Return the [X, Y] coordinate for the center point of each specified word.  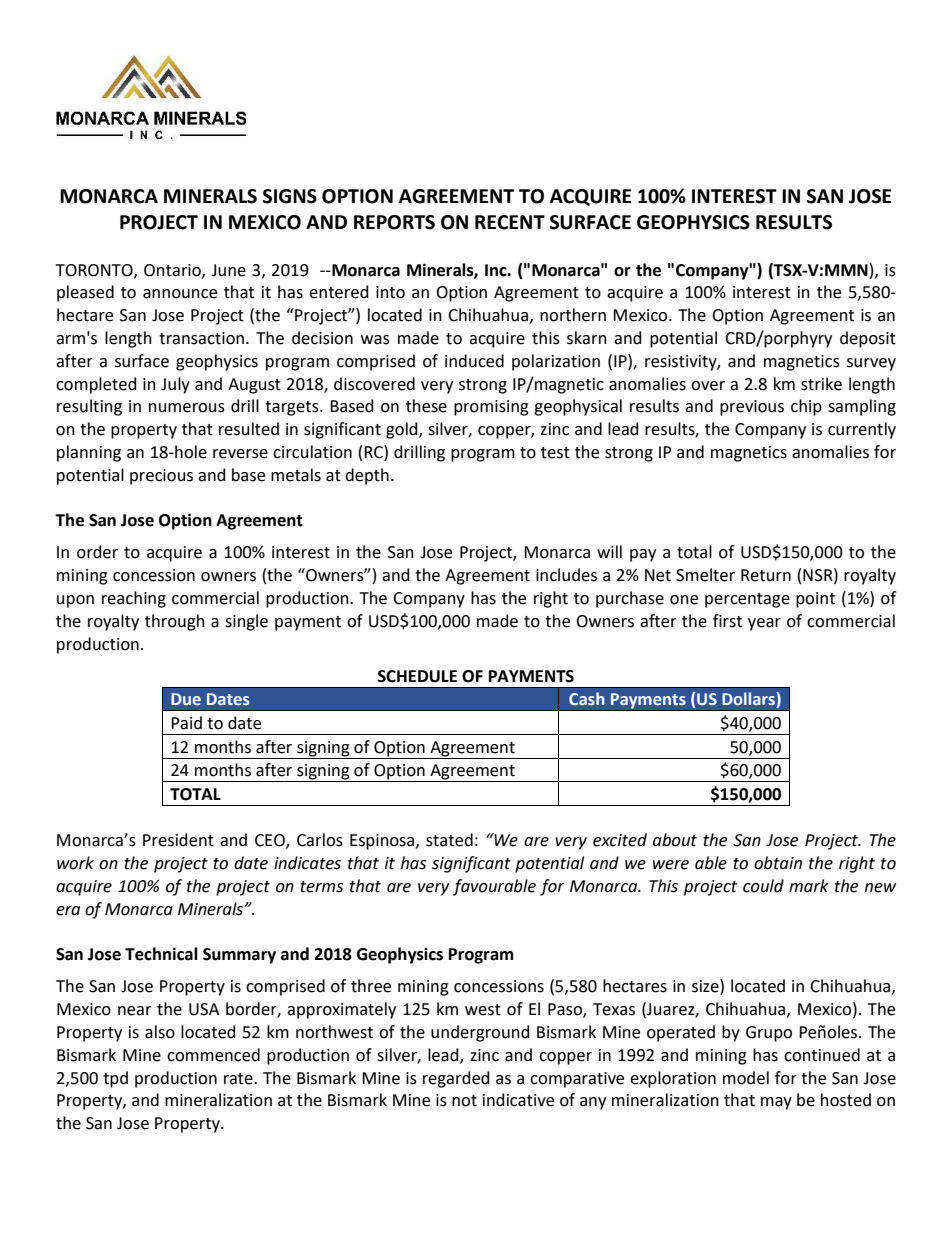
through [175, 622]
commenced [213, 1055]
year [764, 624]
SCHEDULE [417, 676]
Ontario [173, 271]
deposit [868, 339]
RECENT [510, 222]
